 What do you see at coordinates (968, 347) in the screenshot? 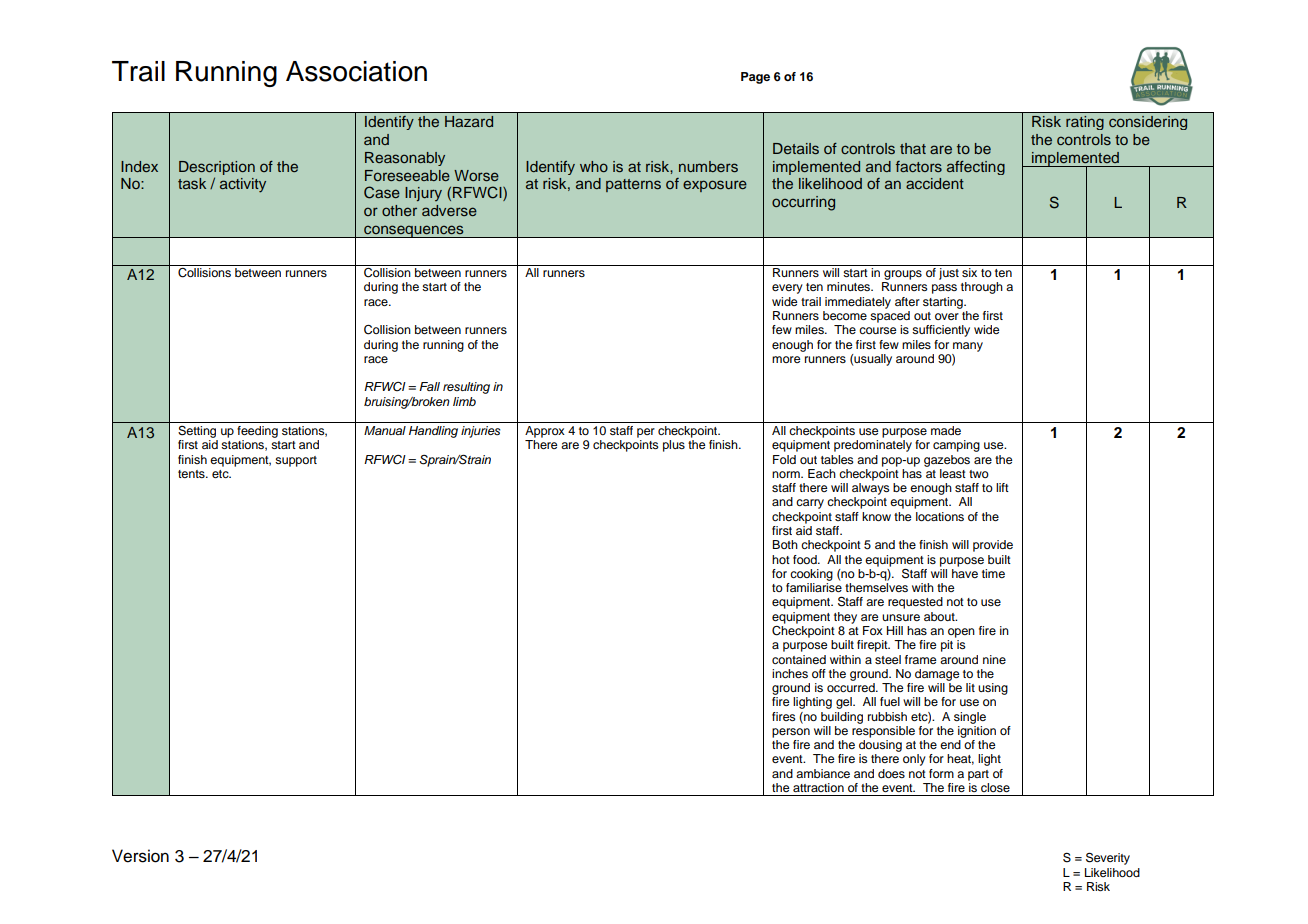
I see `many` at bounding box center [968, 347].
